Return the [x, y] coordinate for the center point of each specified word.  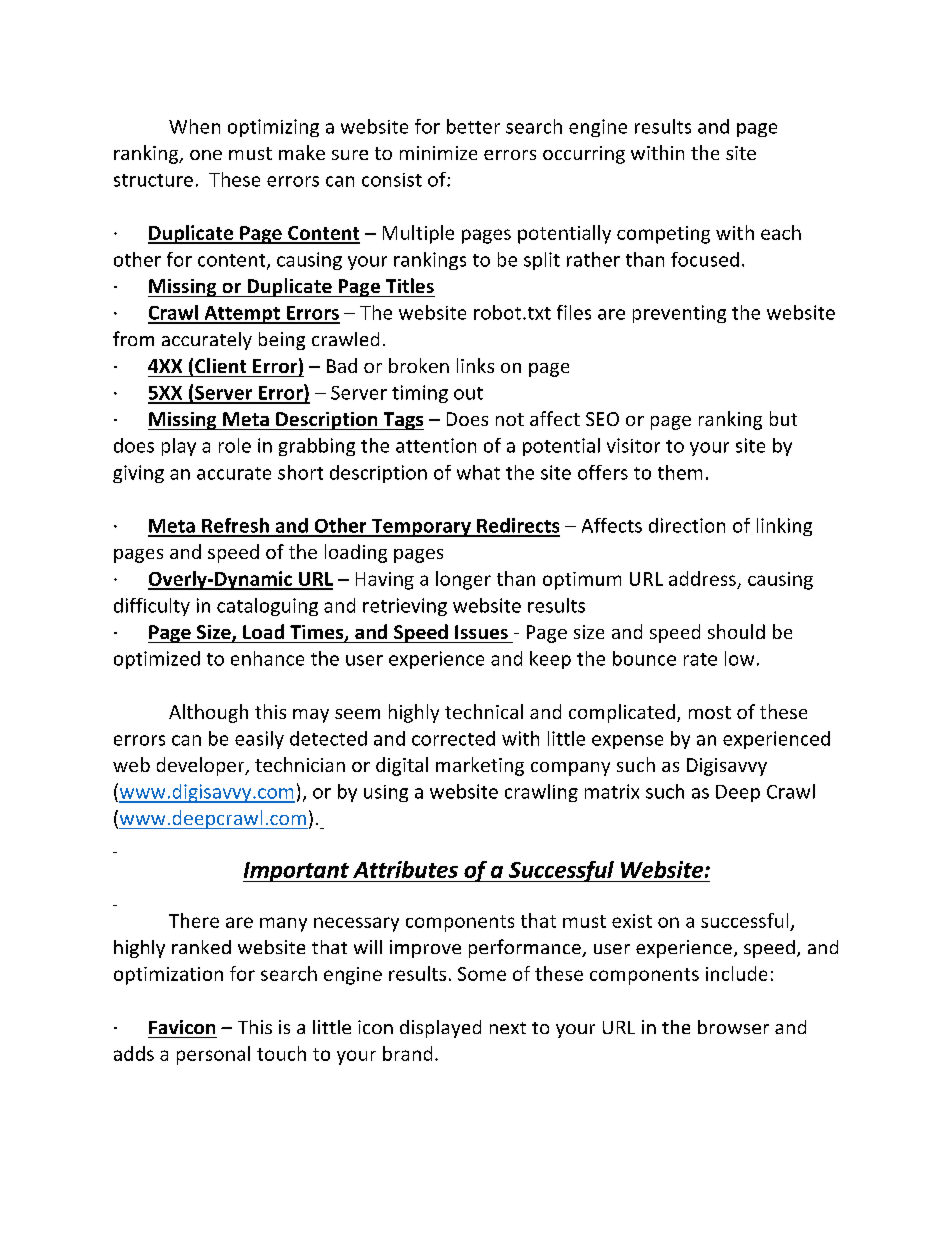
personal [213, 1055]
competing [663, 235]
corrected [453, 738]
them [680, 472]
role [235, 445]
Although [208, 713]
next [508, 1028]
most [710, 712]
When [194, 126]
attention [436, 445]
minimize [438, 153]
